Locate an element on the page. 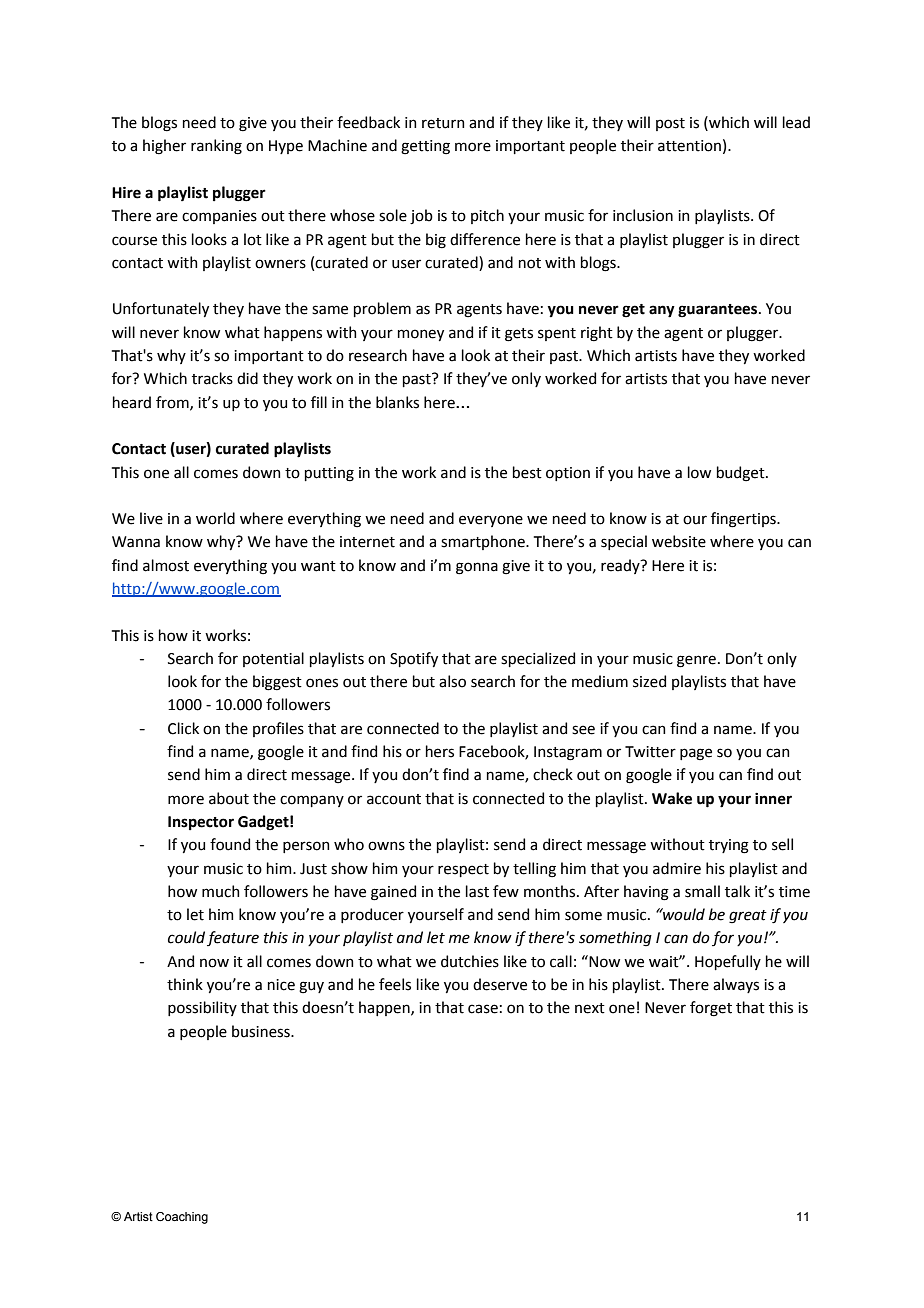  case is located at coordinates (483, 1009).
